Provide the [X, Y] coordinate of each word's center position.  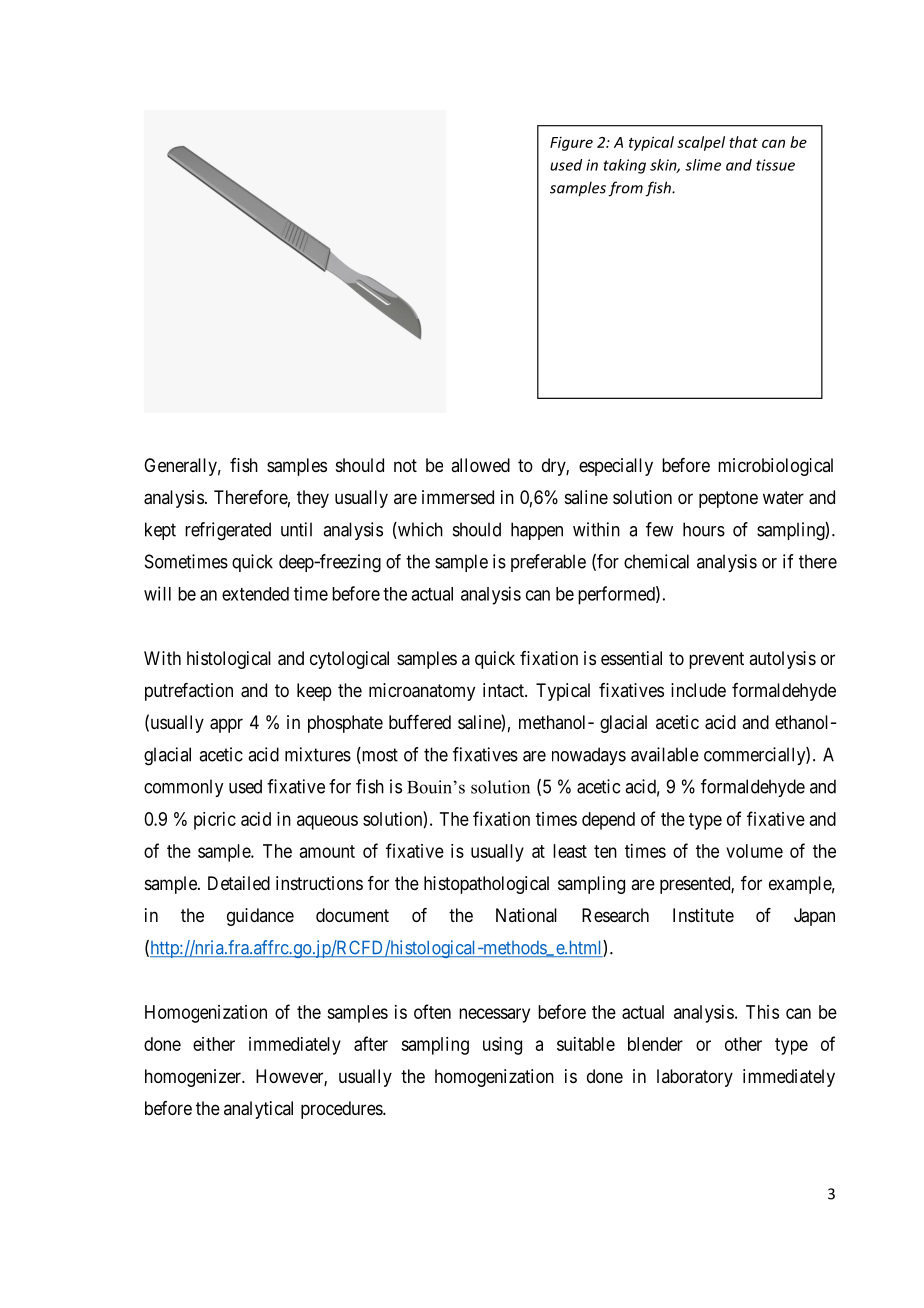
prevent [716, 660]
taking [624, 166]
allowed [480, 465]
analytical [258, 1110]
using [502, 1046]
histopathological [486, 885]
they [313, 499]
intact [504, 690]
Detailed [239, 883]
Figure [571, 144]
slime [703, 165]
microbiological [775, 467]
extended [255, 594]
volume [754, 851]
